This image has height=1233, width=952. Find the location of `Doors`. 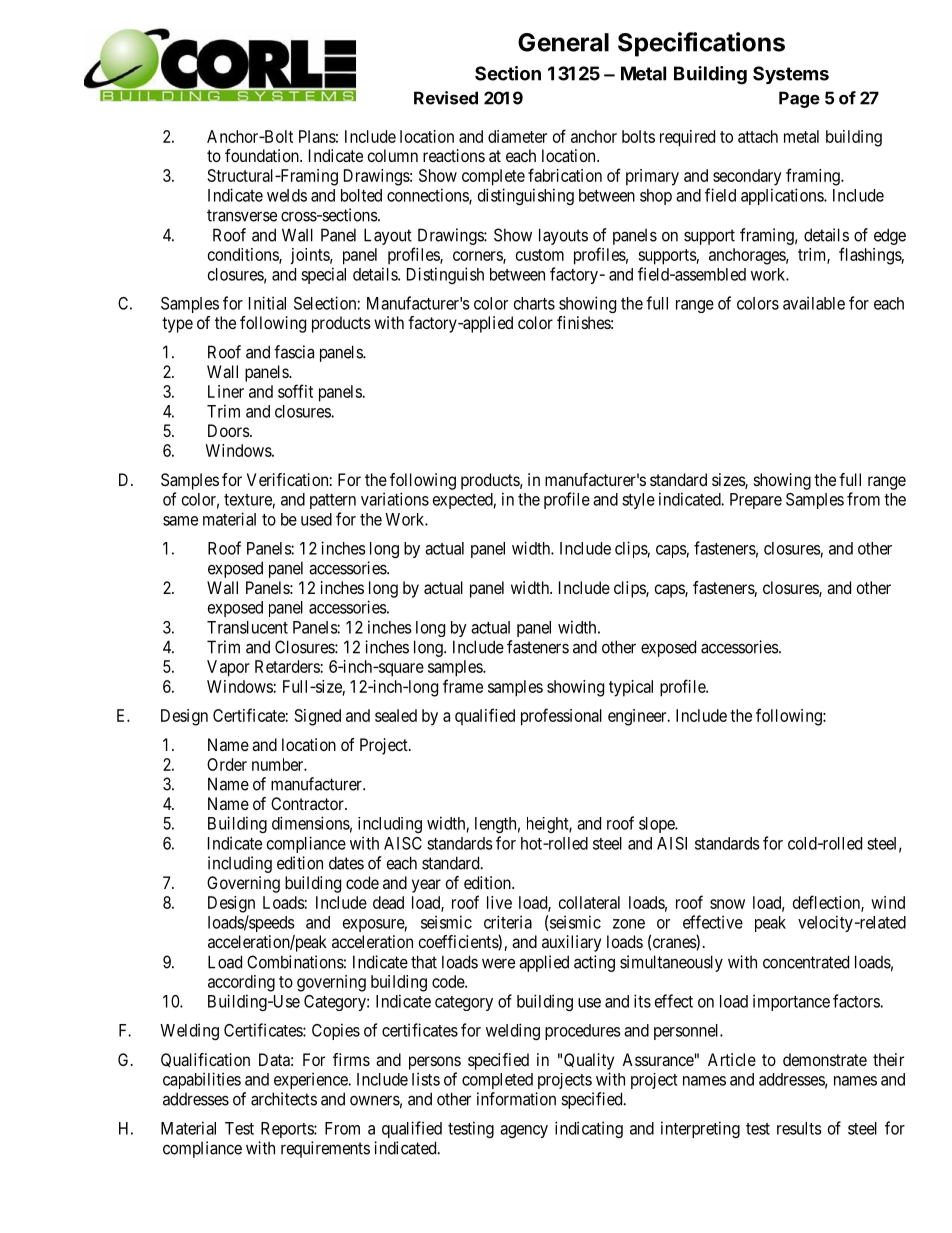

Doors is located at coordinates (229, 430).
